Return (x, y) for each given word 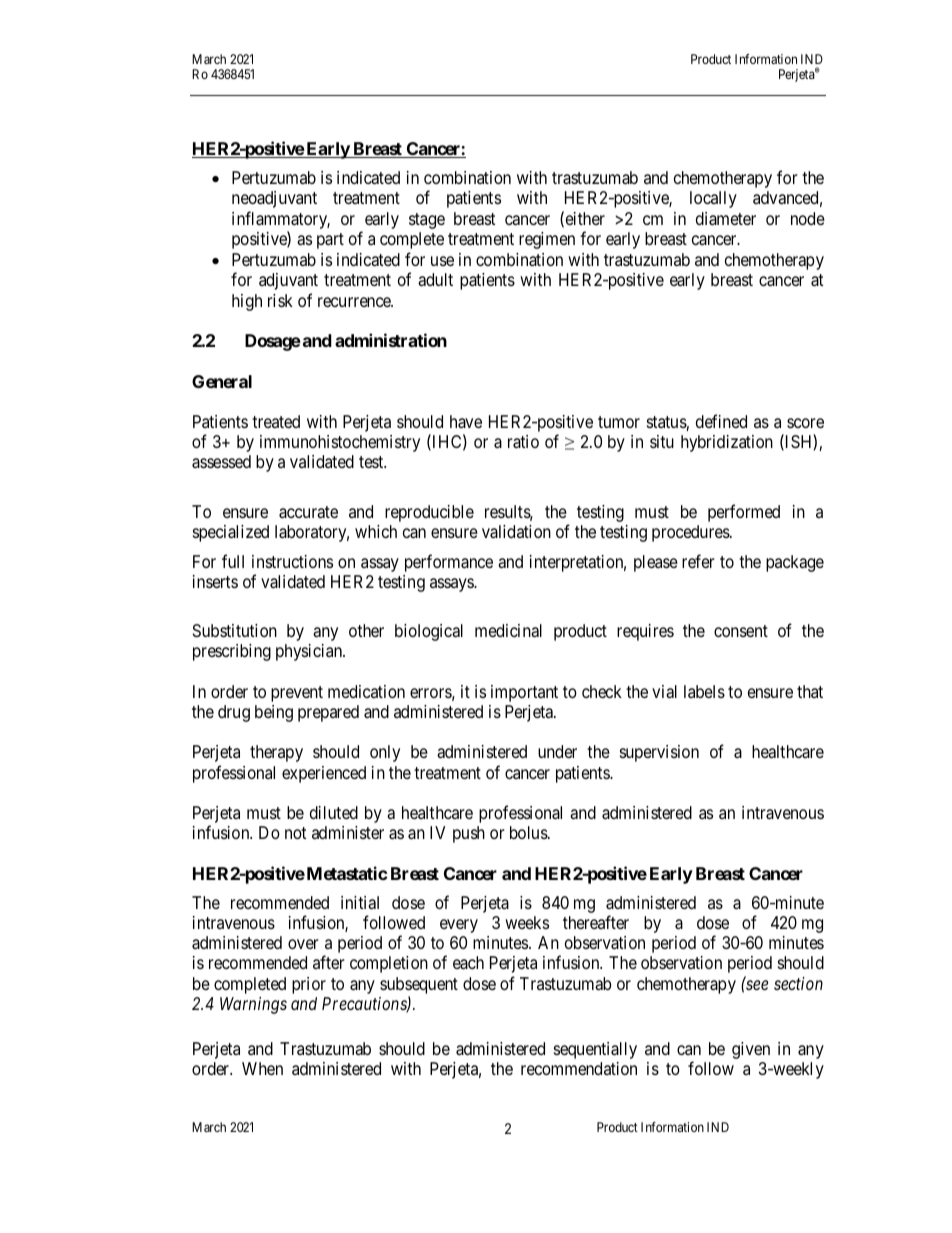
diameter (726, 219)
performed (744, 513)
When (262, 1068)
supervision (659, 753)
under (557, 751)
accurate (308, 512)
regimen (547, 240)
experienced (324, 774)
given (751, 1050)
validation (516, 532)
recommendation (579, 1068)
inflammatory (281, 221)
